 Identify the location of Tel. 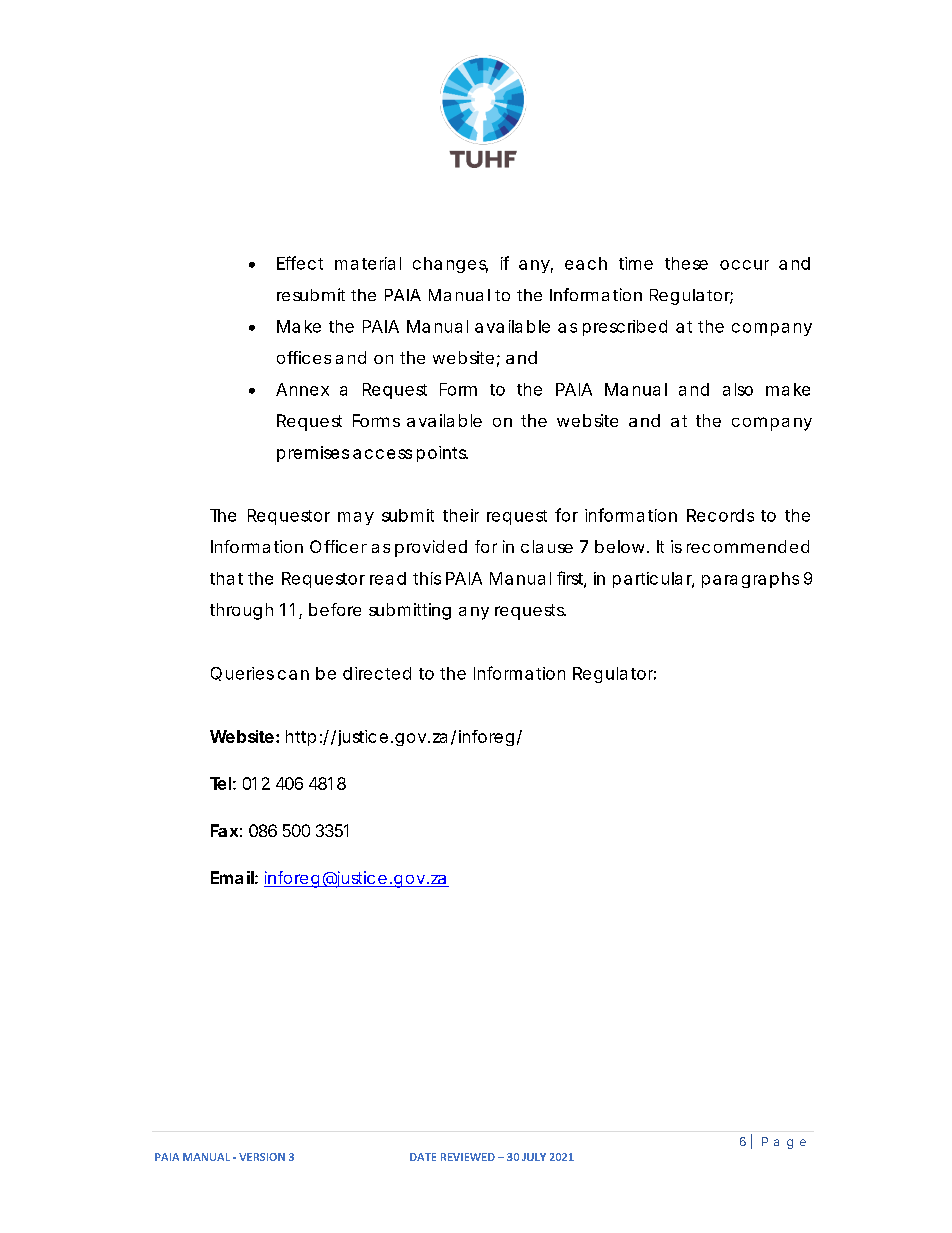
(220, 783).
